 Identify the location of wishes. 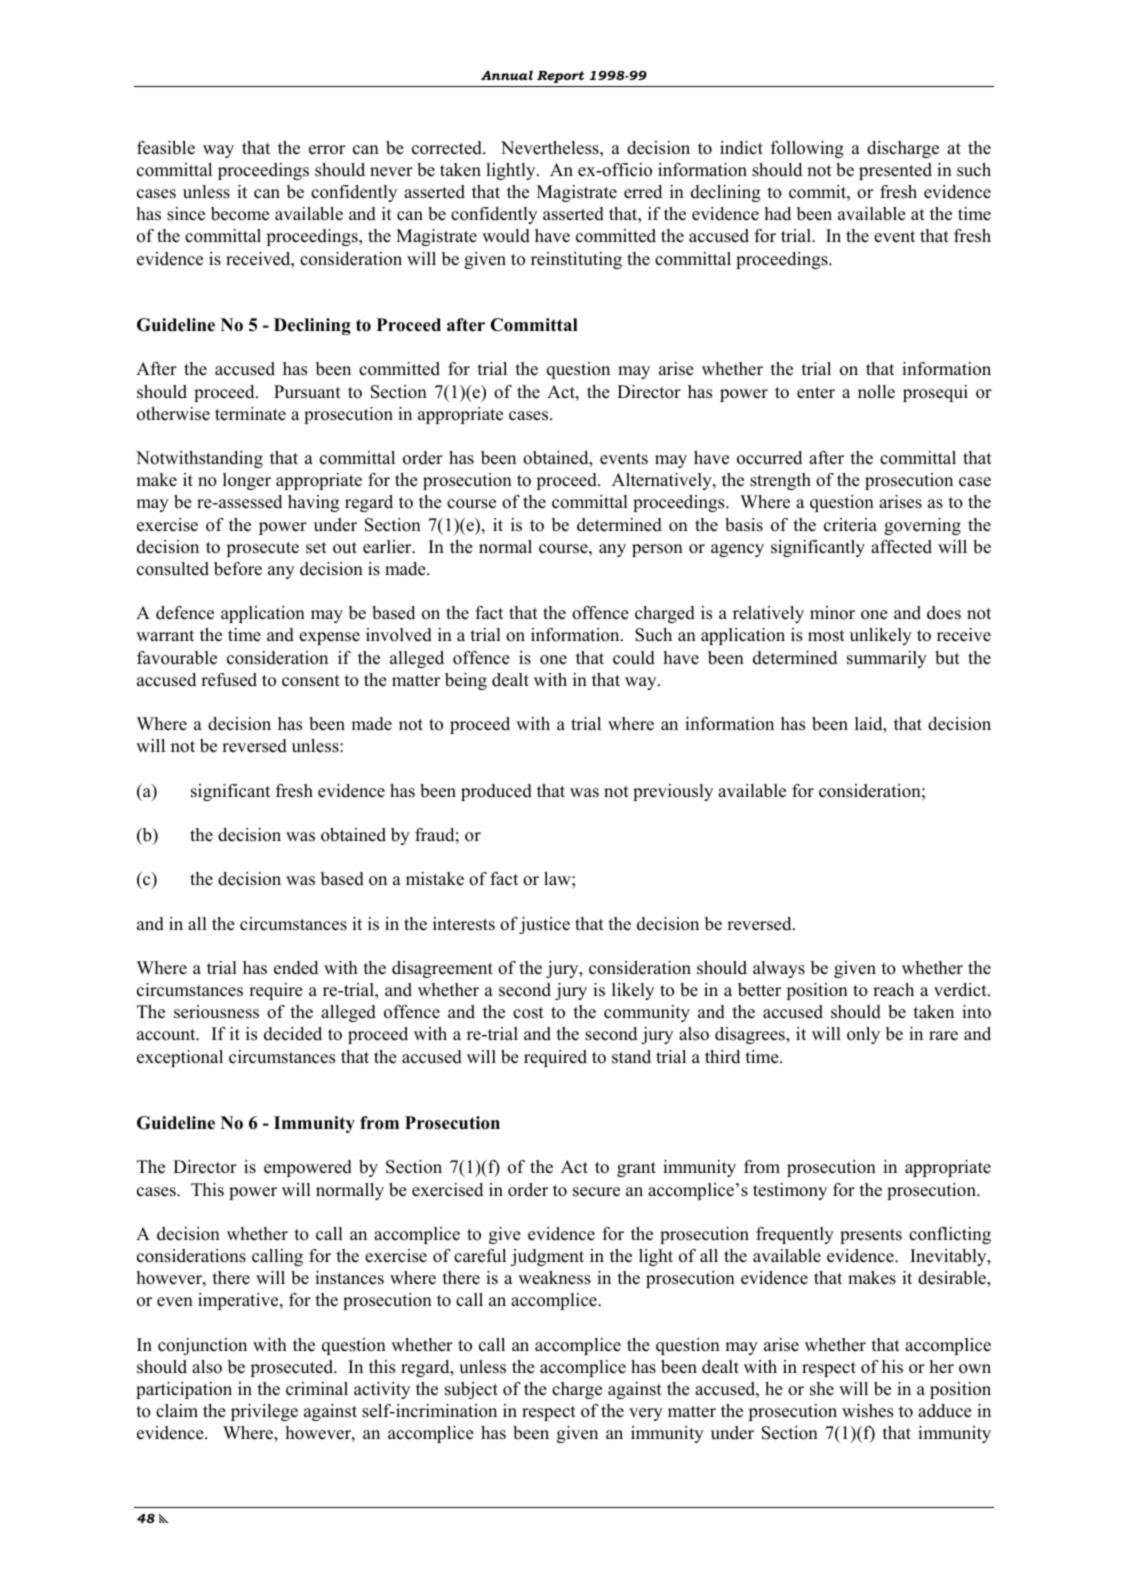
(867, 1411).
